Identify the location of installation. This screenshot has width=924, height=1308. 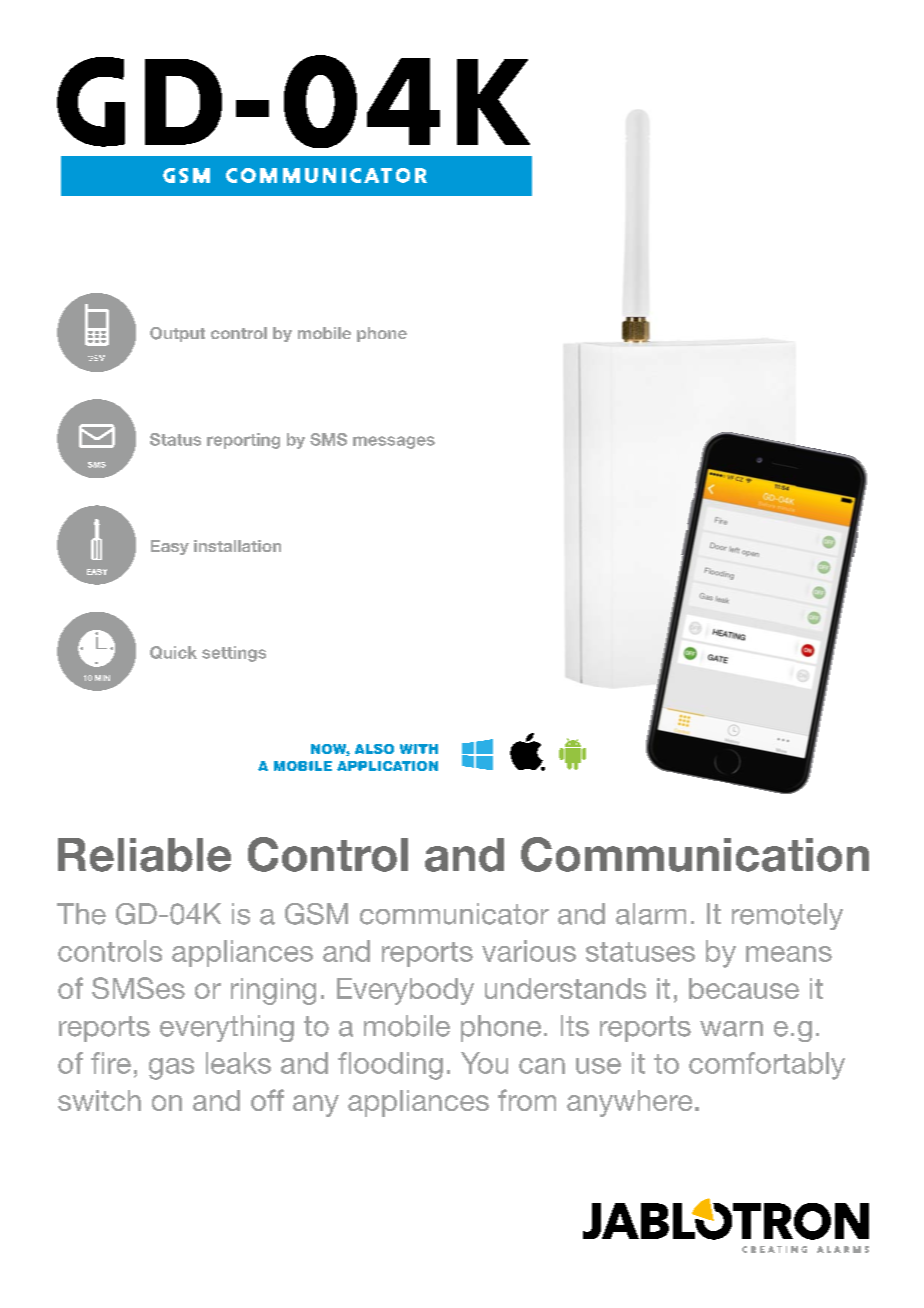
(237, 546).
